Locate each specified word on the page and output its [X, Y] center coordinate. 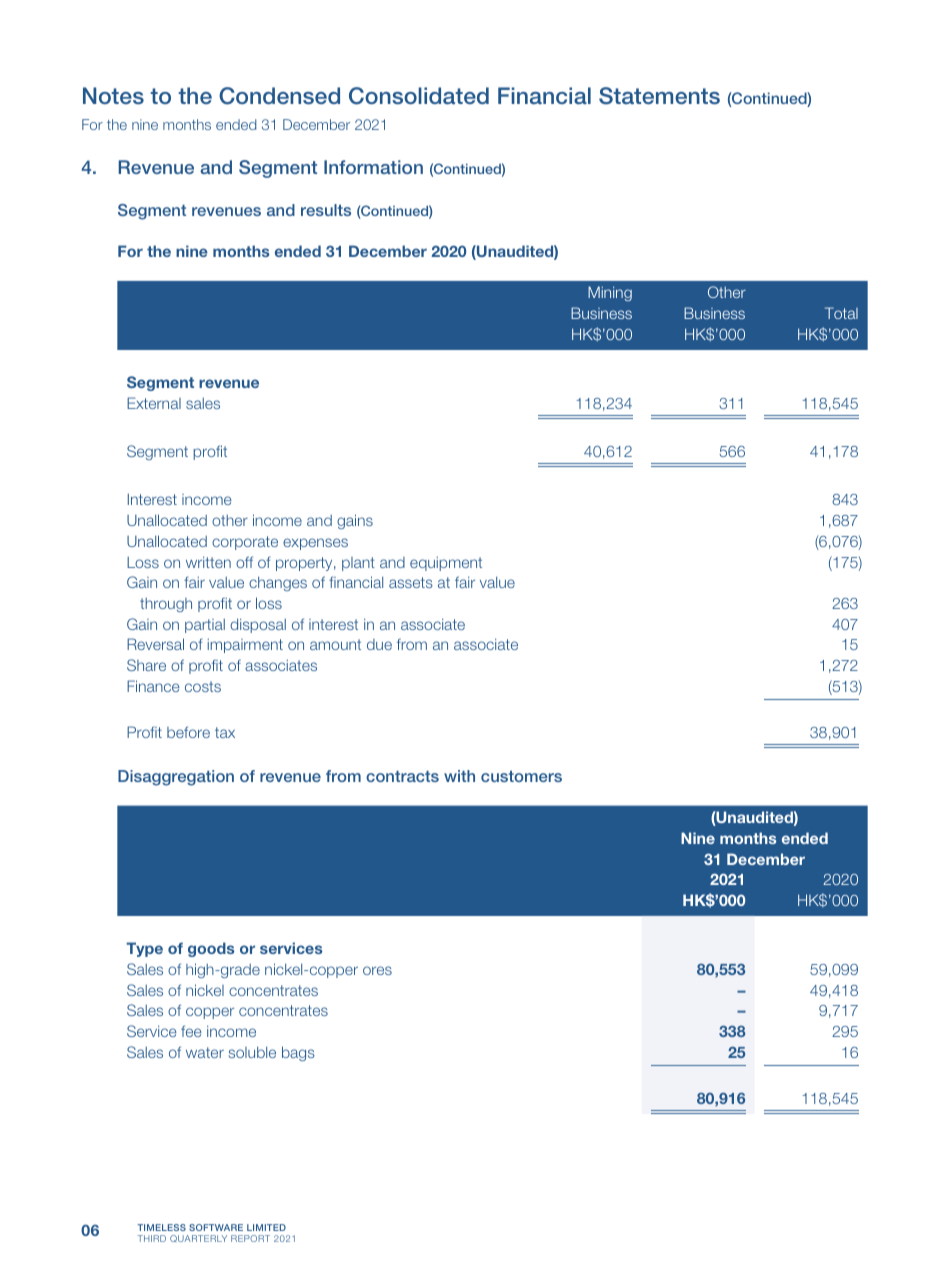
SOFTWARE [216, 1227]
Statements [659, 96]
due [379, 644]
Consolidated [419, 96]
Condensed [279, 96]
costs [203, 686]
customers [521, 776]
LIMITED [266, 1227]
